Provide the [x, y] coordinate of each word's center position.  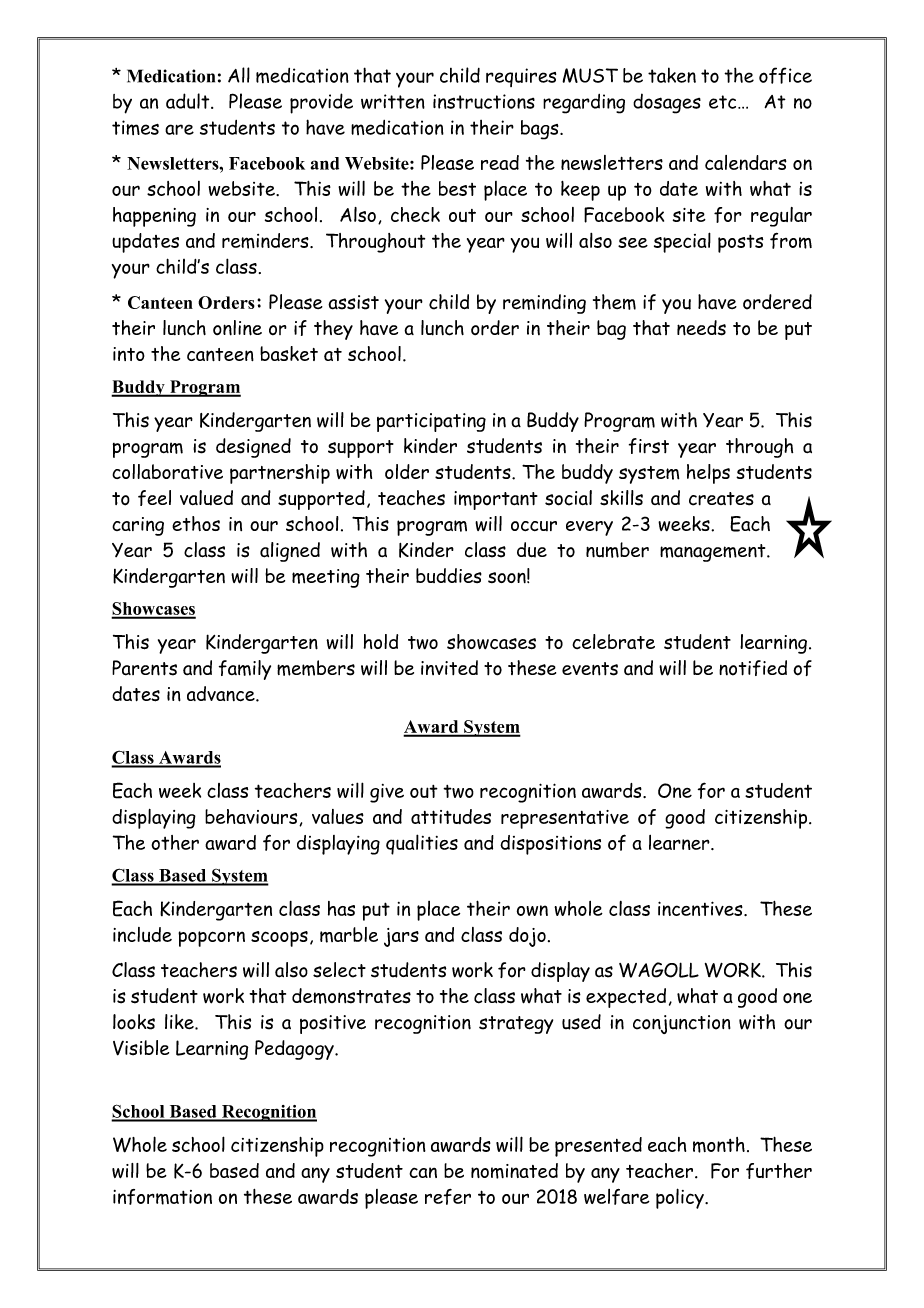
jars [401, 937]
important [496, 500]
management [714, 553]
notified [753, 668]
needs [701, 328]
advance [222, 694]
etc [724, 102]
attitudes [451, 816]
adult [189, 101]
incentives [701, 908]
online [237, 328]
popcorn [211, 939]
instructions [484, 101]
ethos [196, 523]
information [162, 1197]
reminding [544, 304]
